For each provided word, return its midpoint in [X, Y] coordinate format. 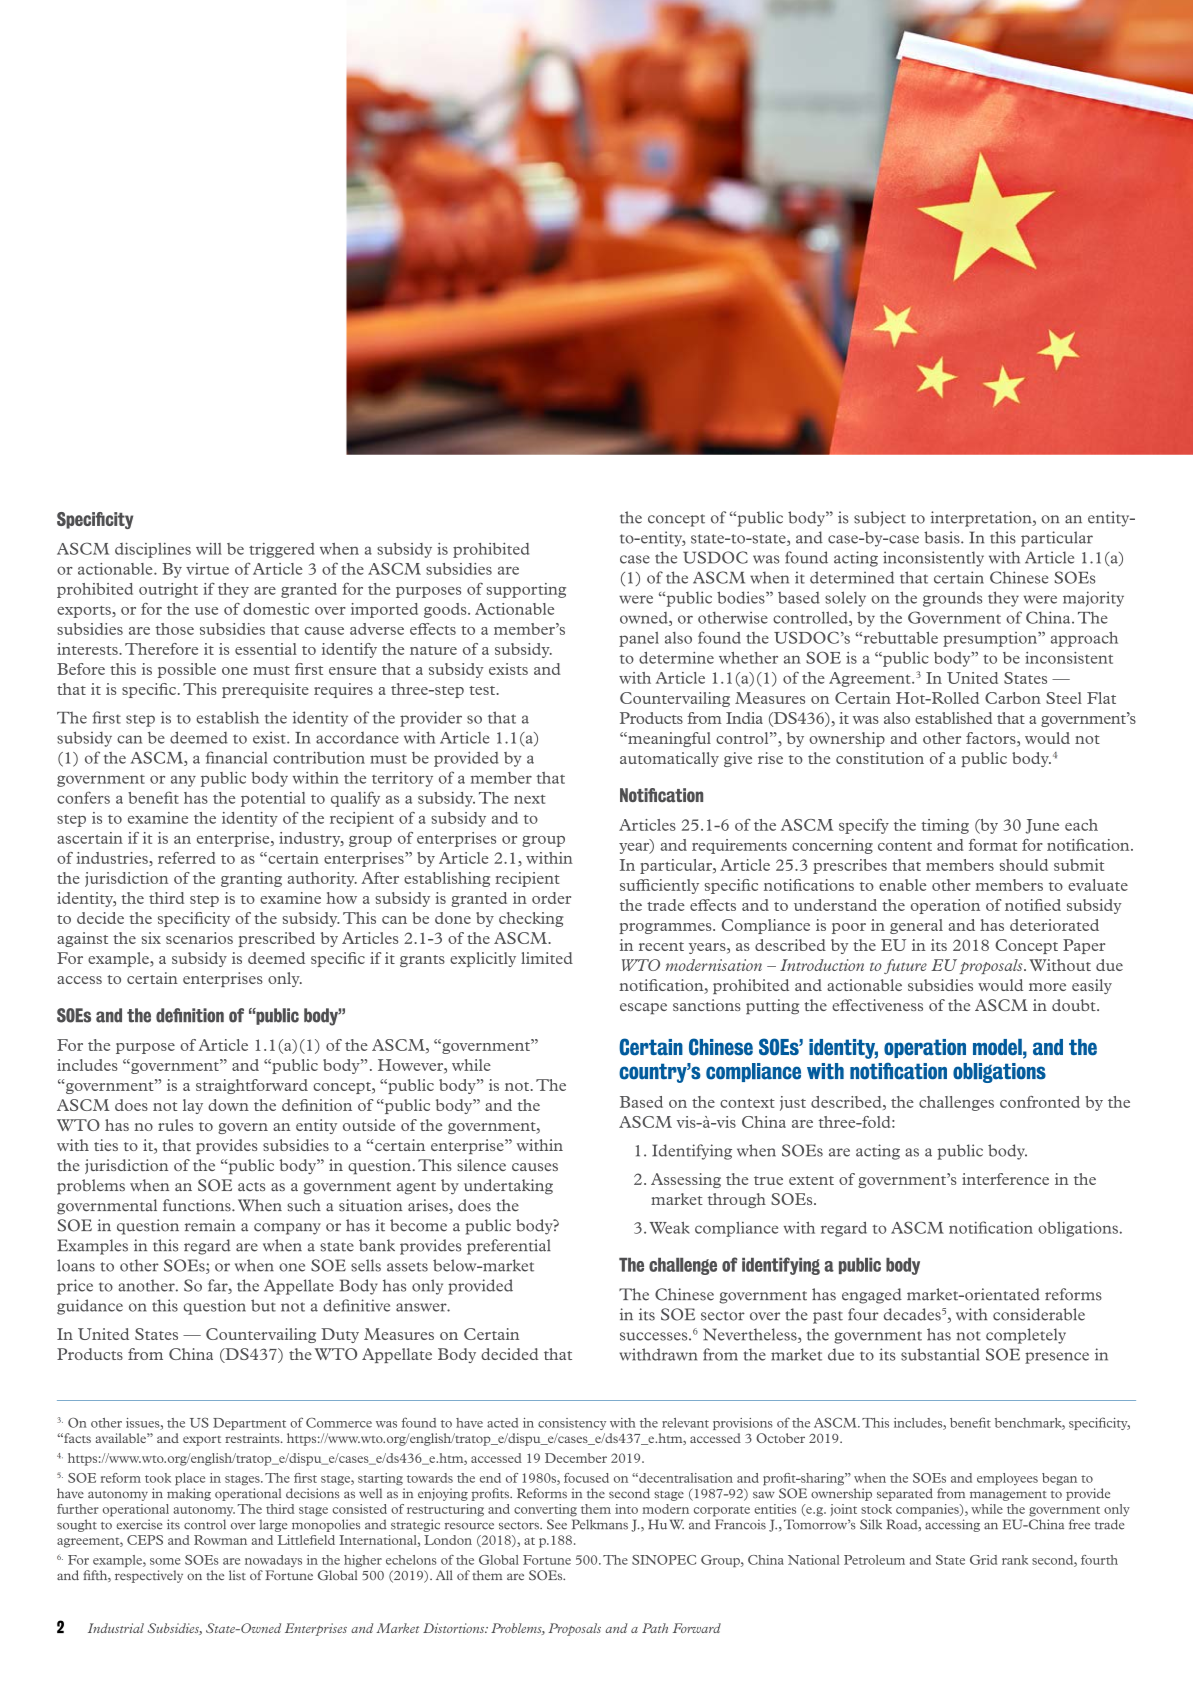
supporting [526, 590]
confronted [1040, 1102]
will [209, 549]
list [237, 1575]
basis [943, 537]
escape [643, 1009]
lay [193, 1106]
